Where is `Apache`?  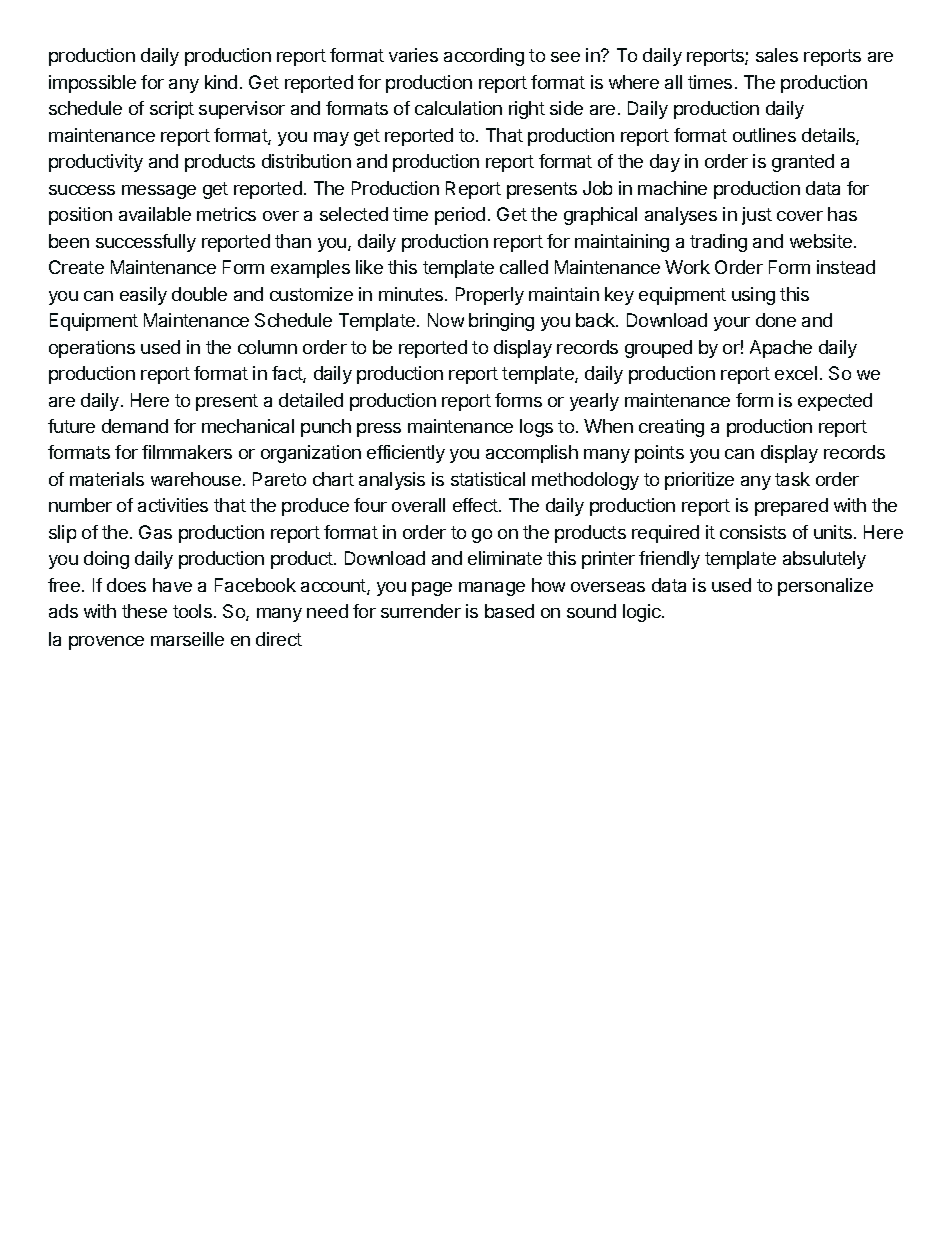 Apache is located at coordinates (781, 349).
